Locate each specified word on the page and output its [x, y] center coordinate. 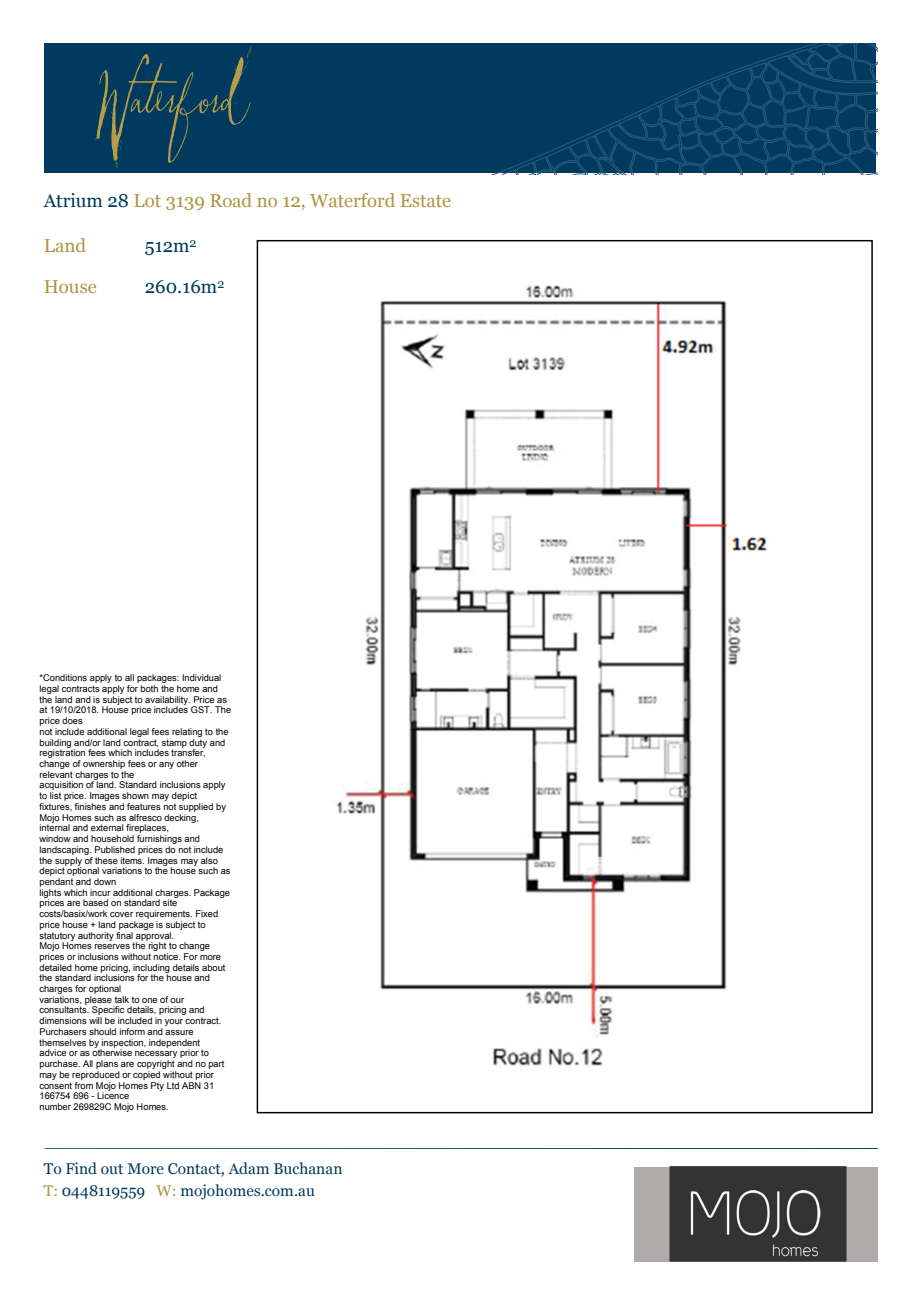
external [107, 827]
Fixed [207, 913]
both [149, 688]
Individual [201, 677]
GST [201, 709]
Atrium [73, 200]
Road [231, 200]
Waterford [352, 200]
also [209, 860]
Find [81, 1168]
